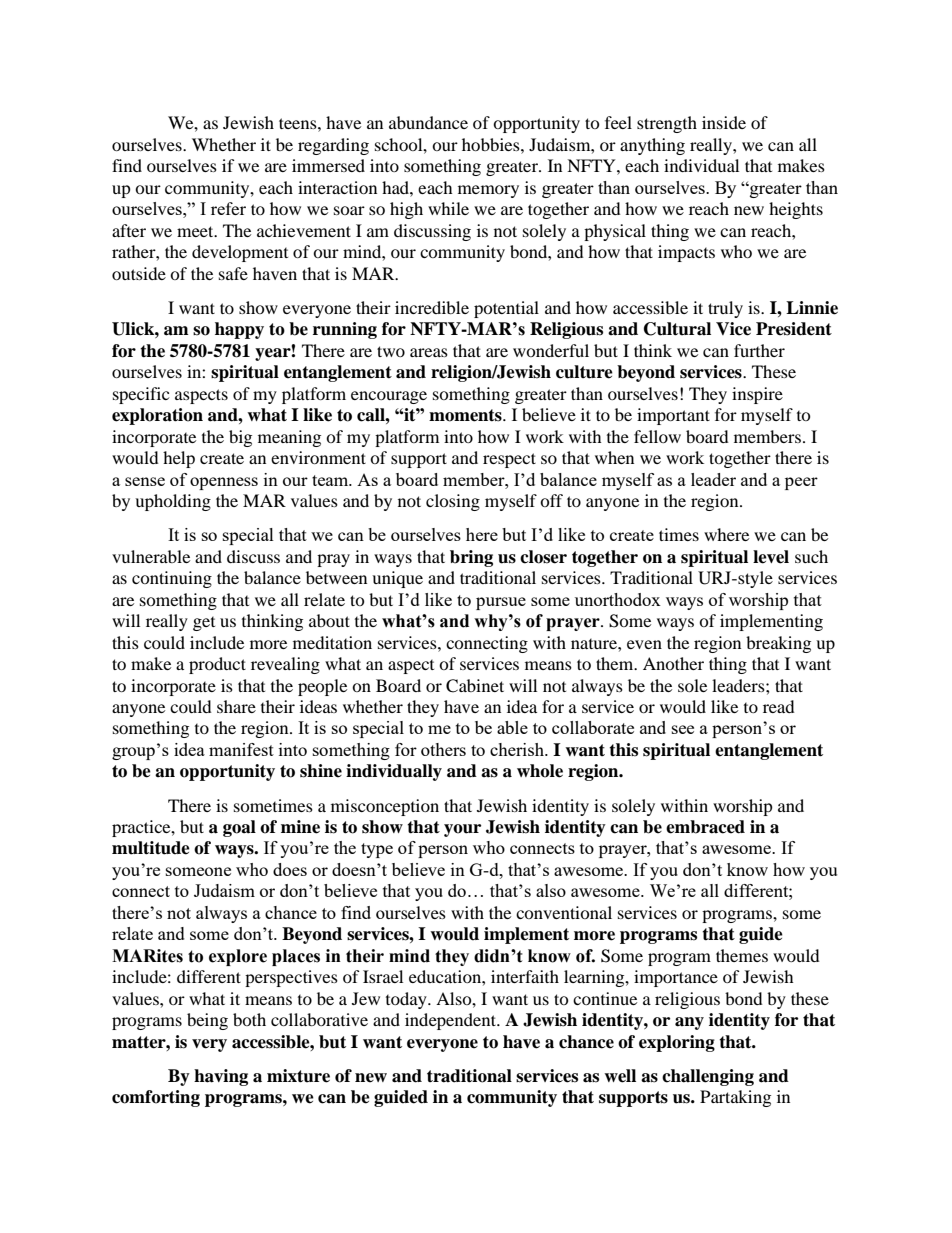 The height and width of the screenshot is (1233, 952). What do you see at coordinates (221, 1077) in the screenshot?
I see `having` at bounding box center [221, 1077].
